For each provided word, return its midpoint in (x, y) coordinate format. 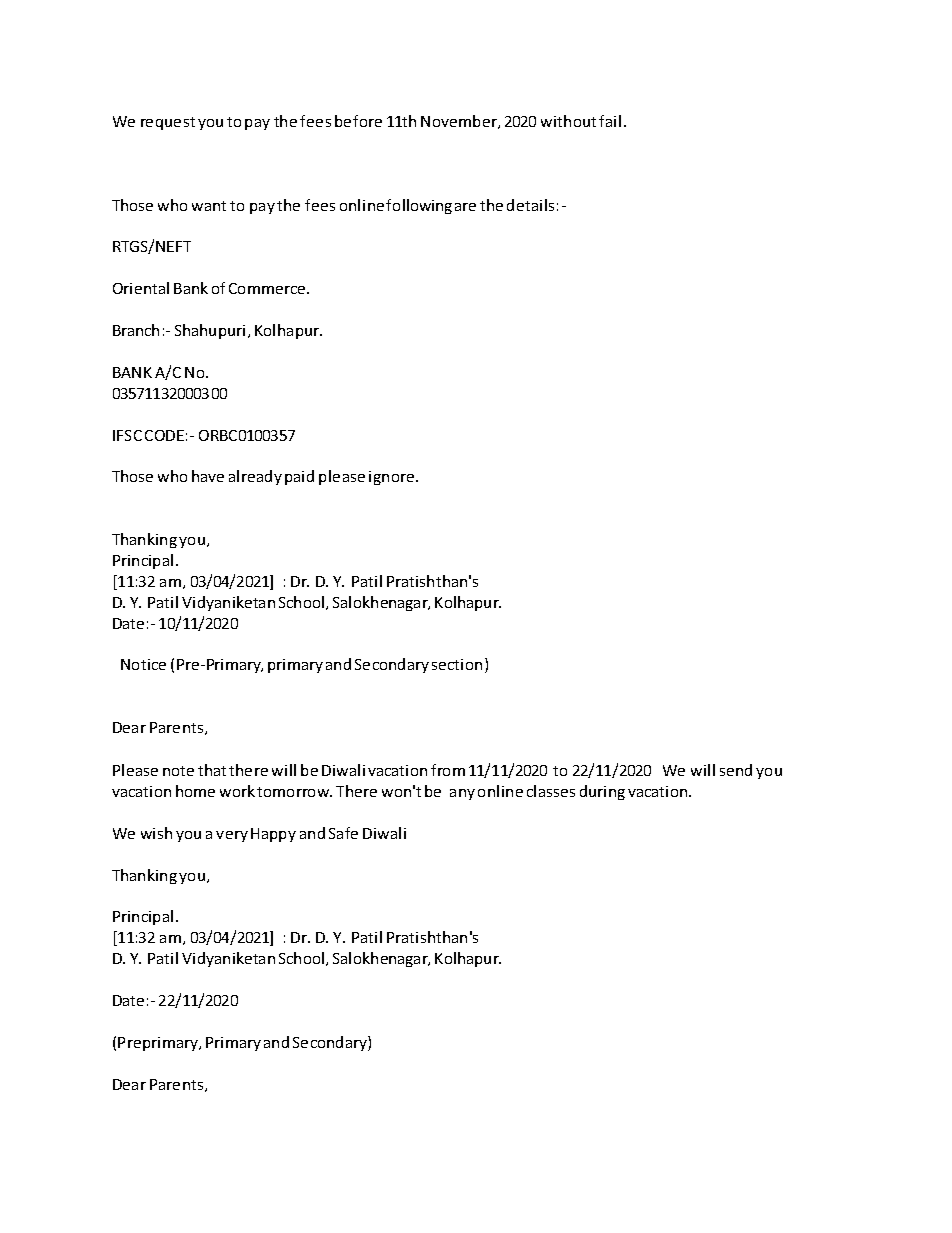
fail (610, 121)
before (358, 121)
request (168, 123)
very (232, 836)
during (602, 792)
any (462, 794)
